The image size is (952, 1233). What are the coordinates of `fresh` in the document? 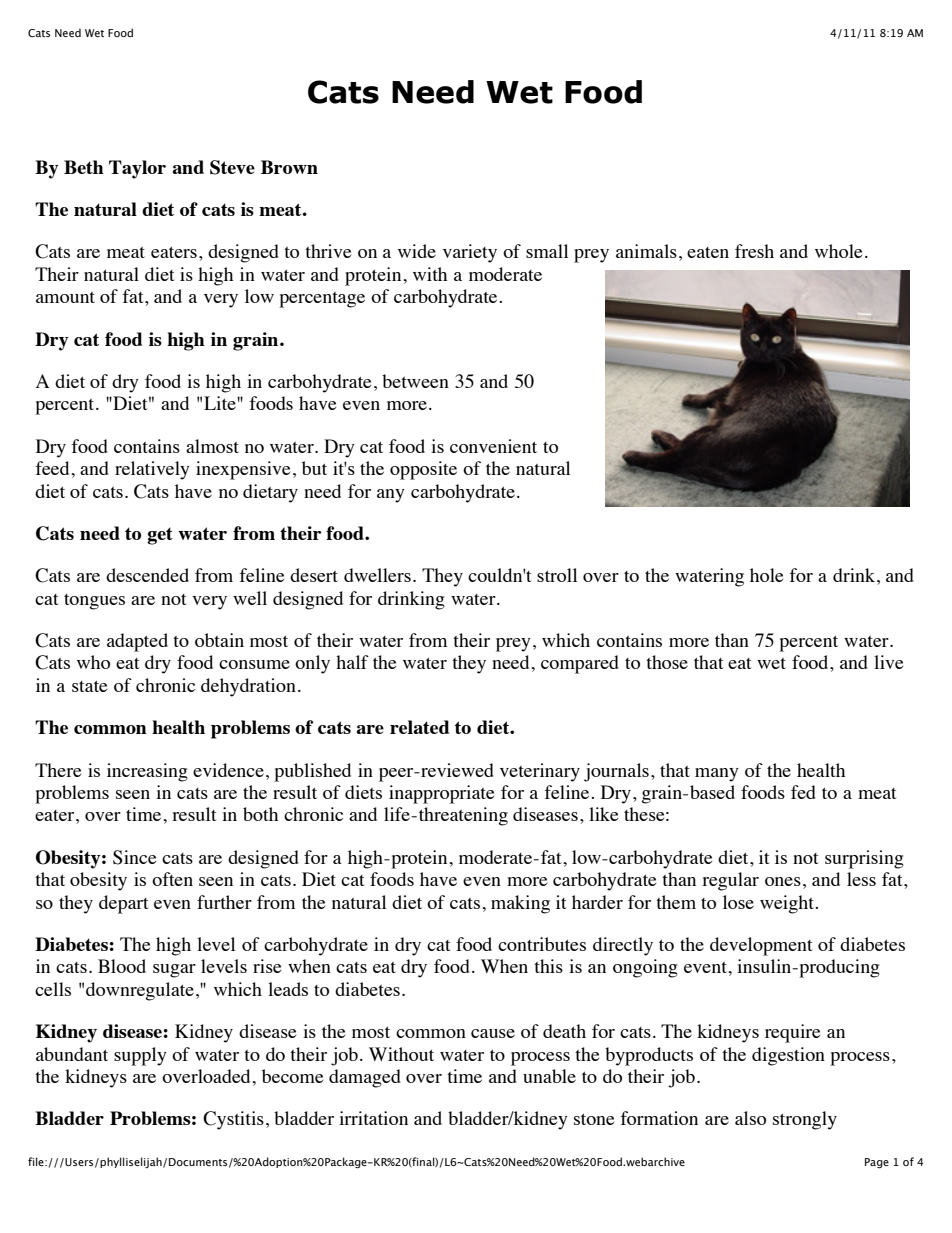 It's located at (754, 251).
